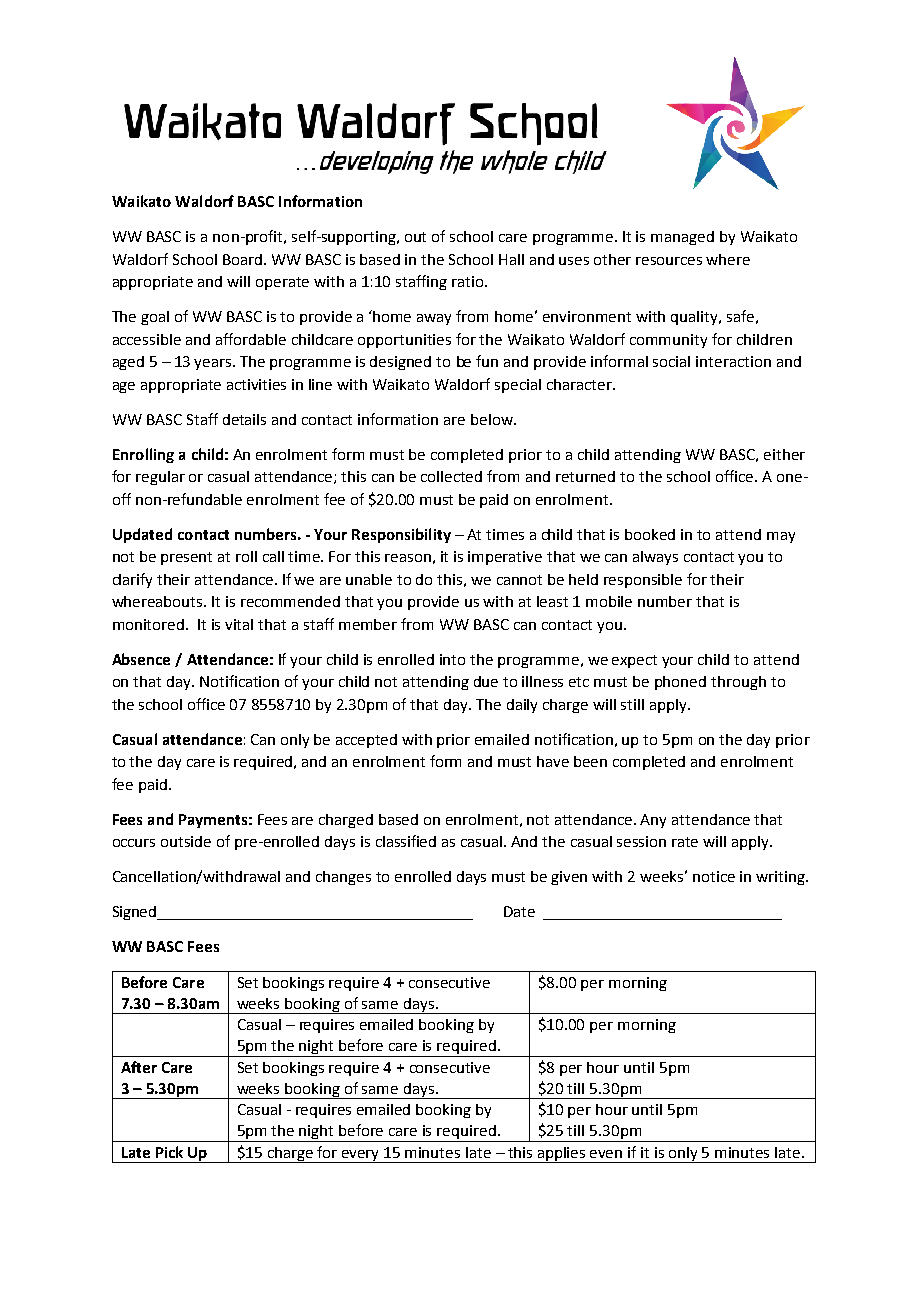 The image size is (924, 1308). What do you see at coordinates (505, 558) in the image?
I see `imperative` at bounding box center [505, 558].
